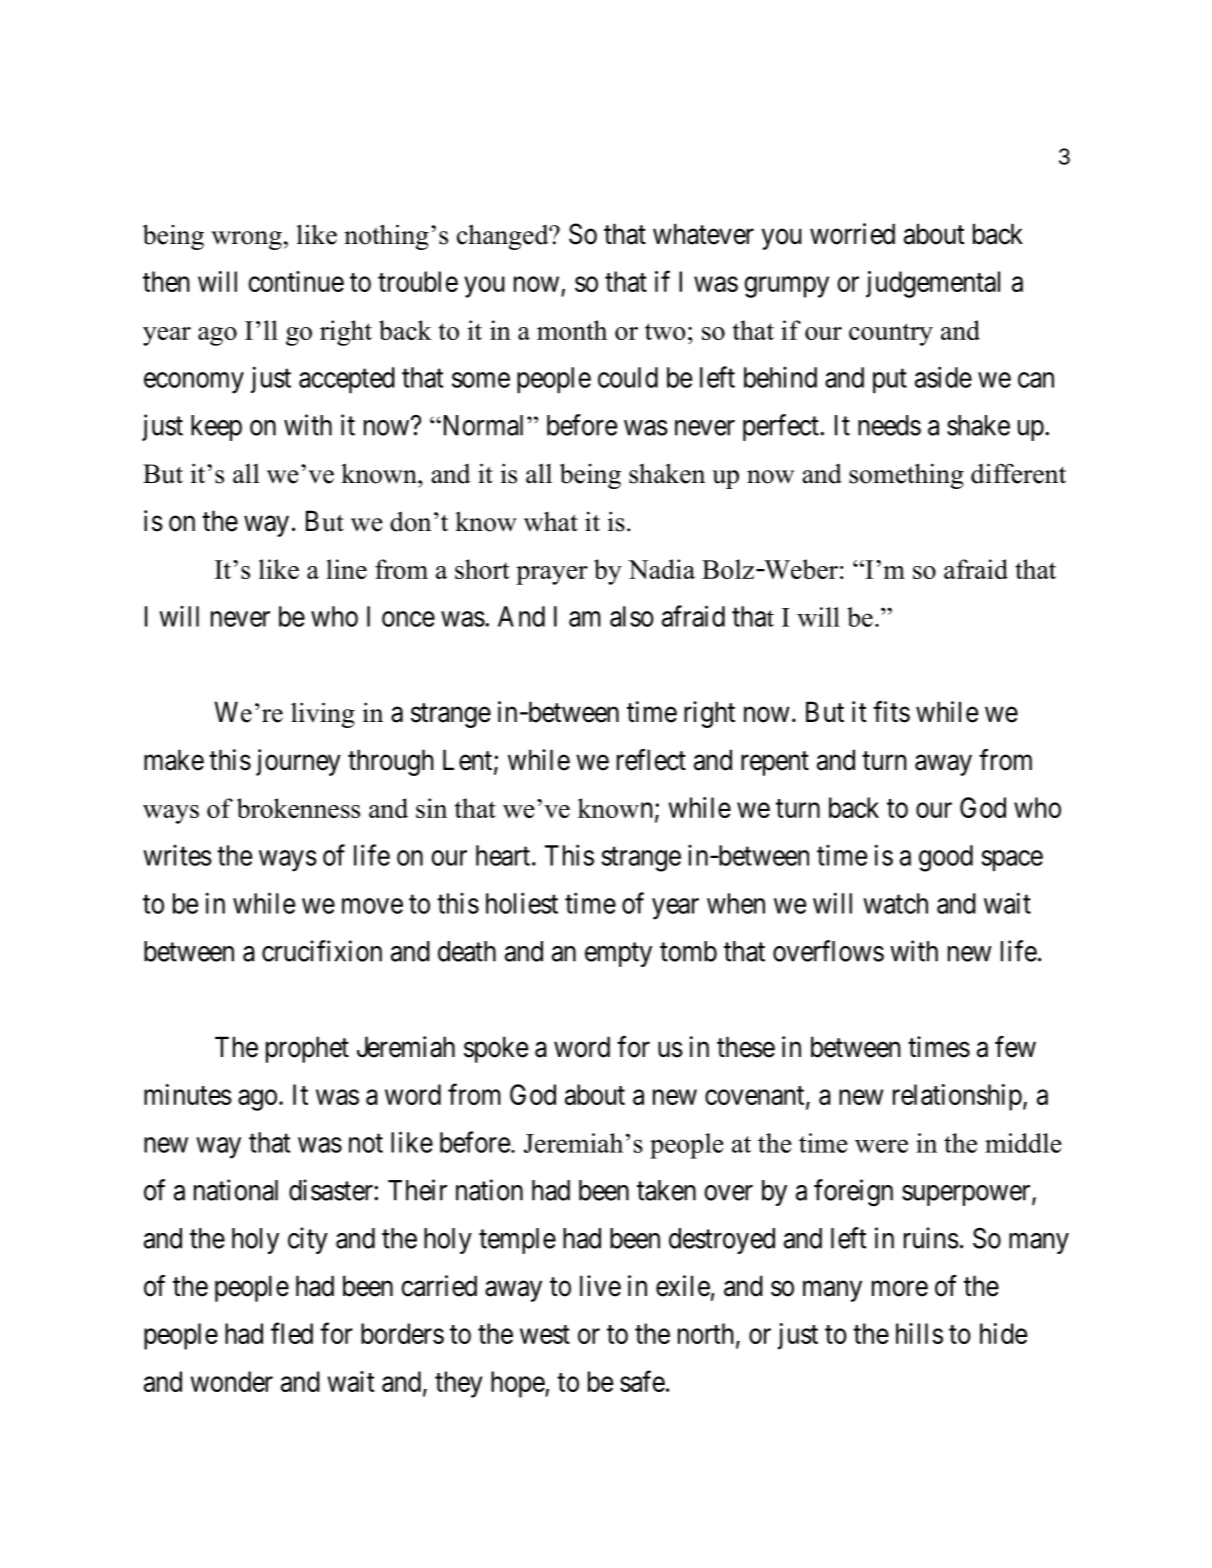 The image size is (1212, 1568). Describe the element at coordinates (292, 1333) in the page. I see `fled` at that location.
